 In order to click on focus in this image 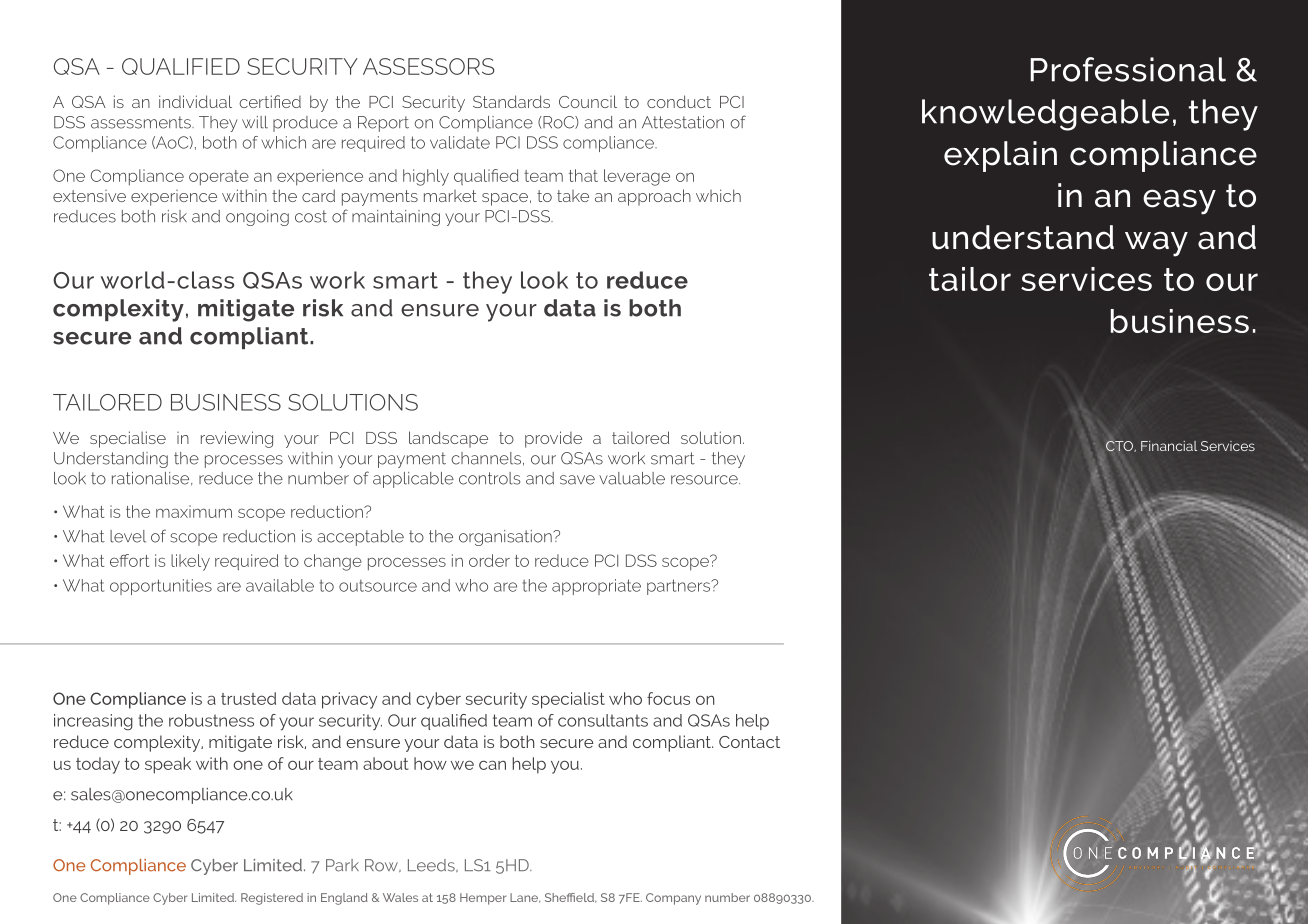, I will do `click(668, 698)`.
